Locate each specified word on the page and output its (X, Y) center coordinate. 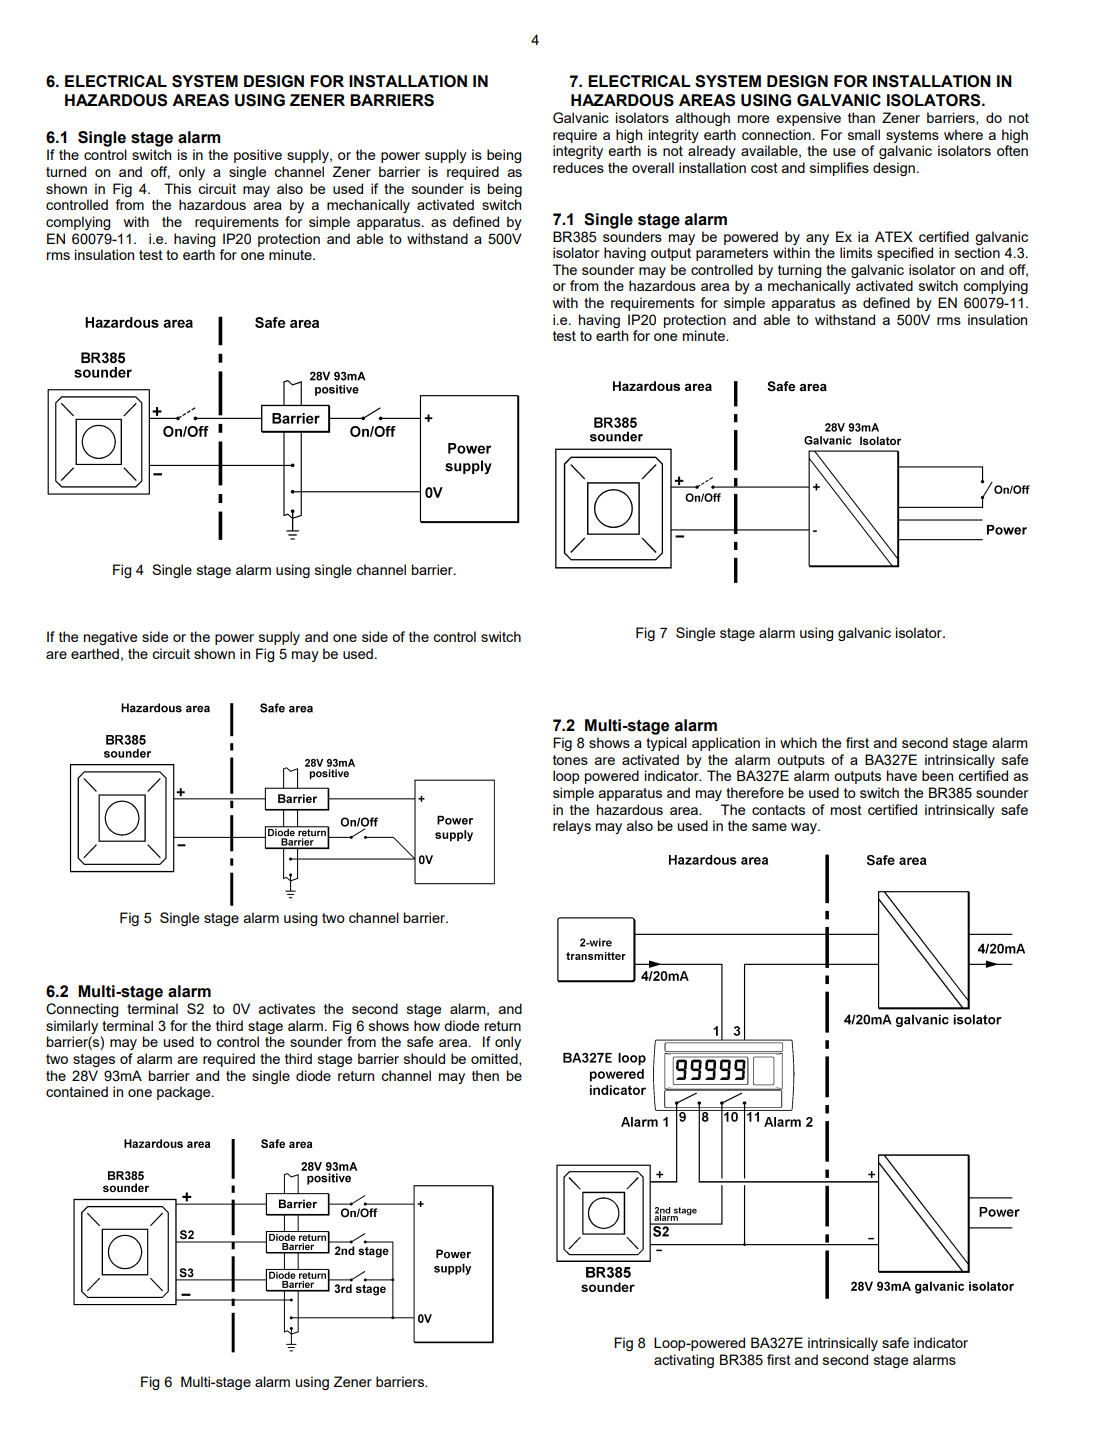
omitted (495, 1059)
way (805, 828)
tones (570, 760)
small (864, 134)
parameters (732, 254)
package (185, 1093)
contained (77, 1091)
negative (110, 638)
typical (666, 744)
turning (799, 271)
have (902, 775)
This (177, 188)
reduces (578, 167)
